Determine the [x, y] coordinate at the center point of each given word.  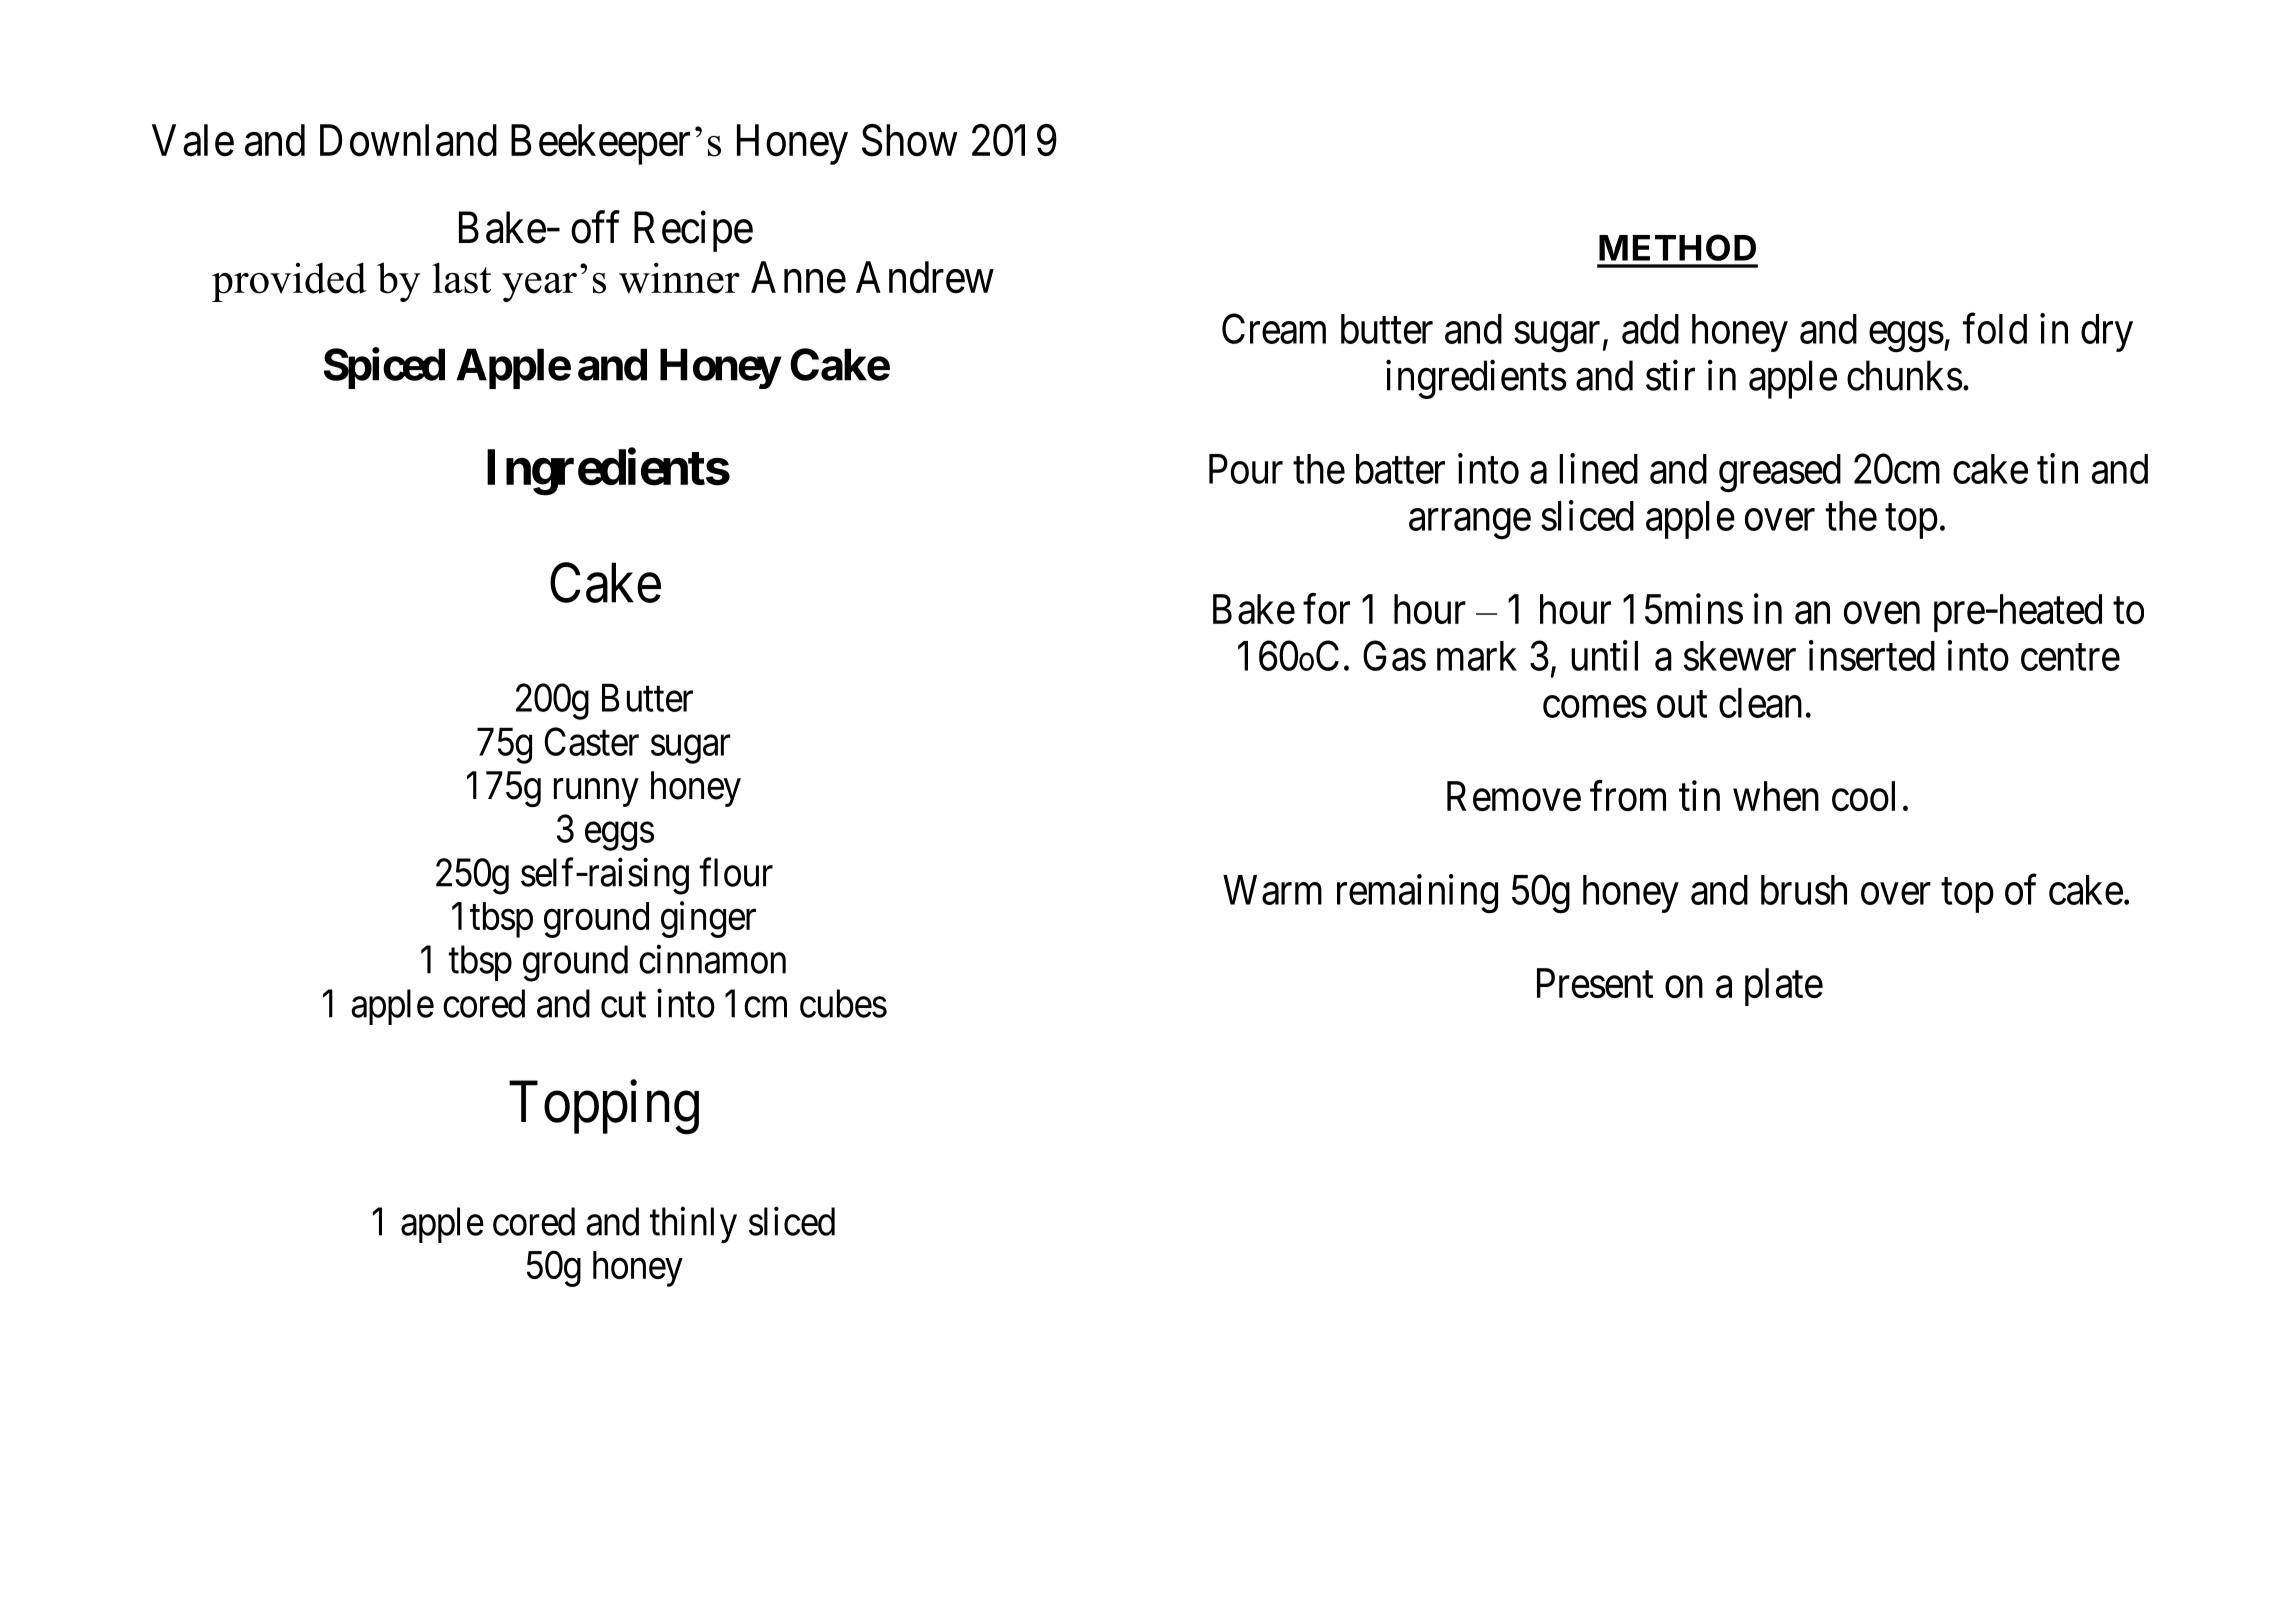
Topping [604, 1108]
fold [1995, 328]
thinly [693, 1225]
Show [910, 140]
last [461, 278]
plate [1784, 987]
